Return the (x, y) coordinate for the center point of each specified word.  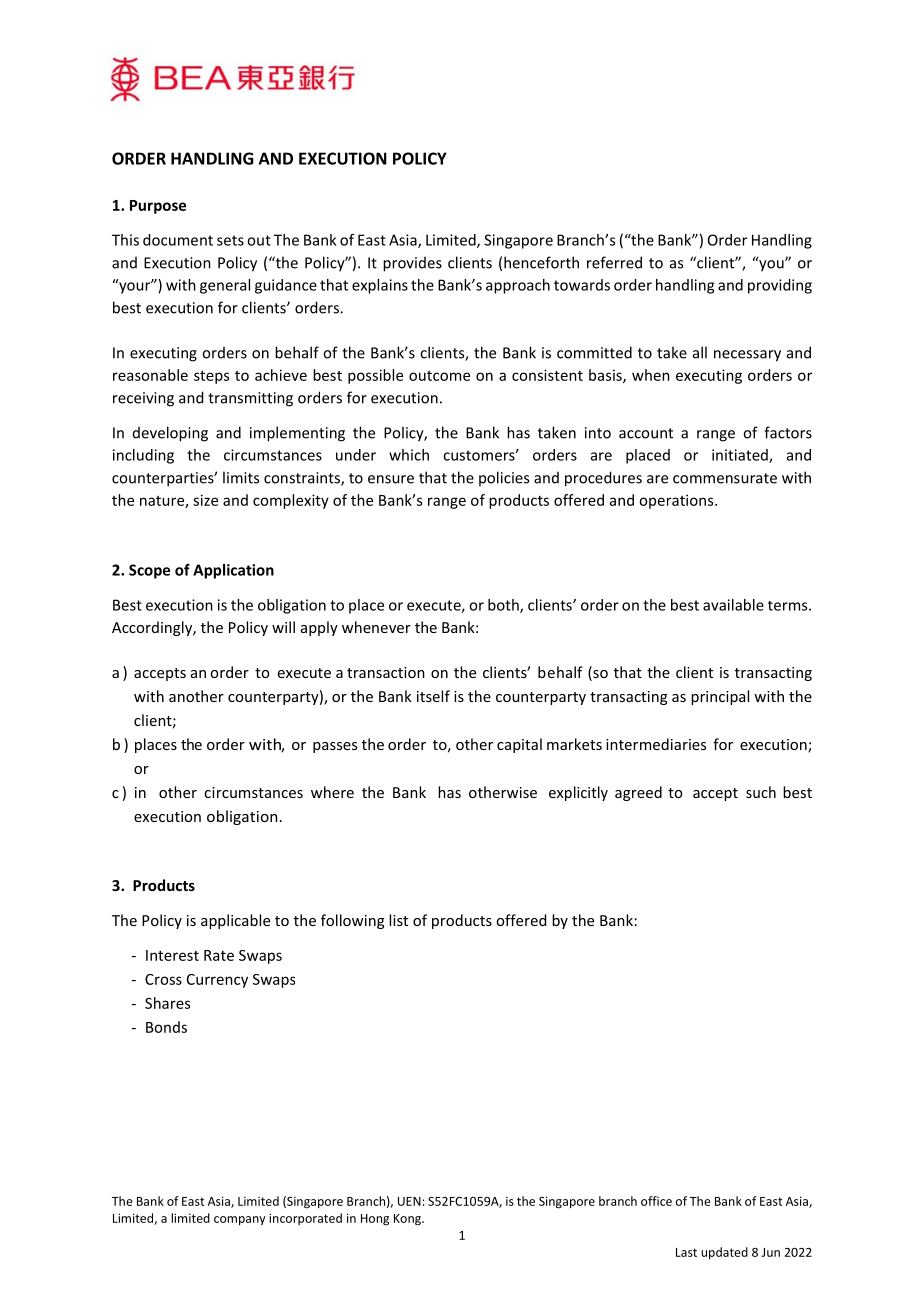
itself (433, 696)
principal (720, 697)
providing (780, 286)
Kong (408, 1220)
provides (412, 264)
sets (230, 240)
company (240, 1221)
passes (335, 747)
